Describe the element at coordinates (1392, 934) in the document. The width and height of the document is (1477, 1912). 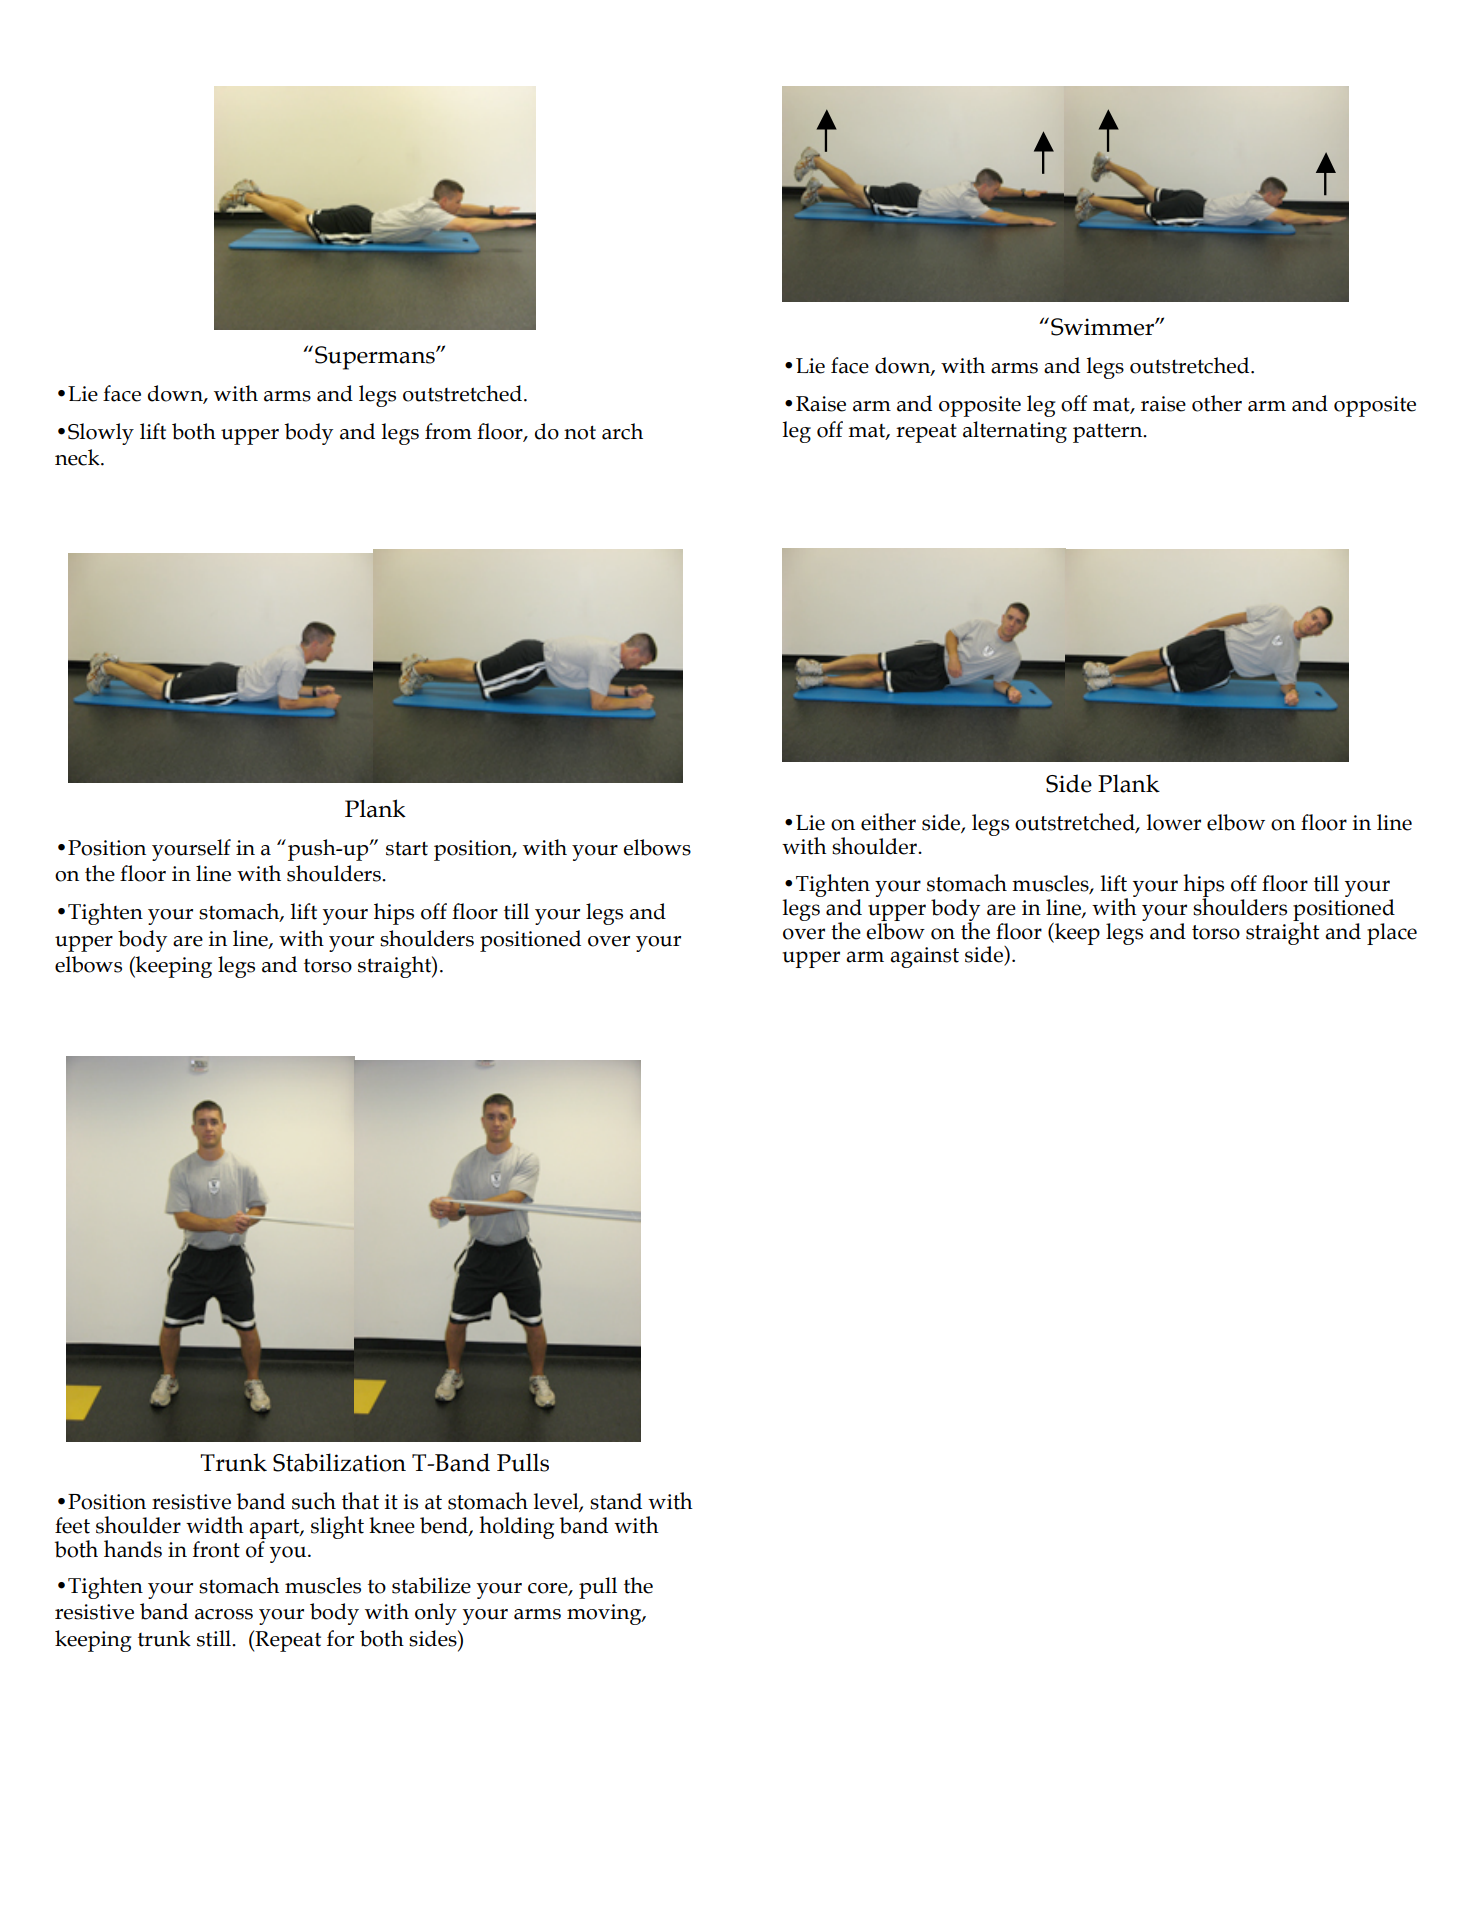
I see `place` at that location.
